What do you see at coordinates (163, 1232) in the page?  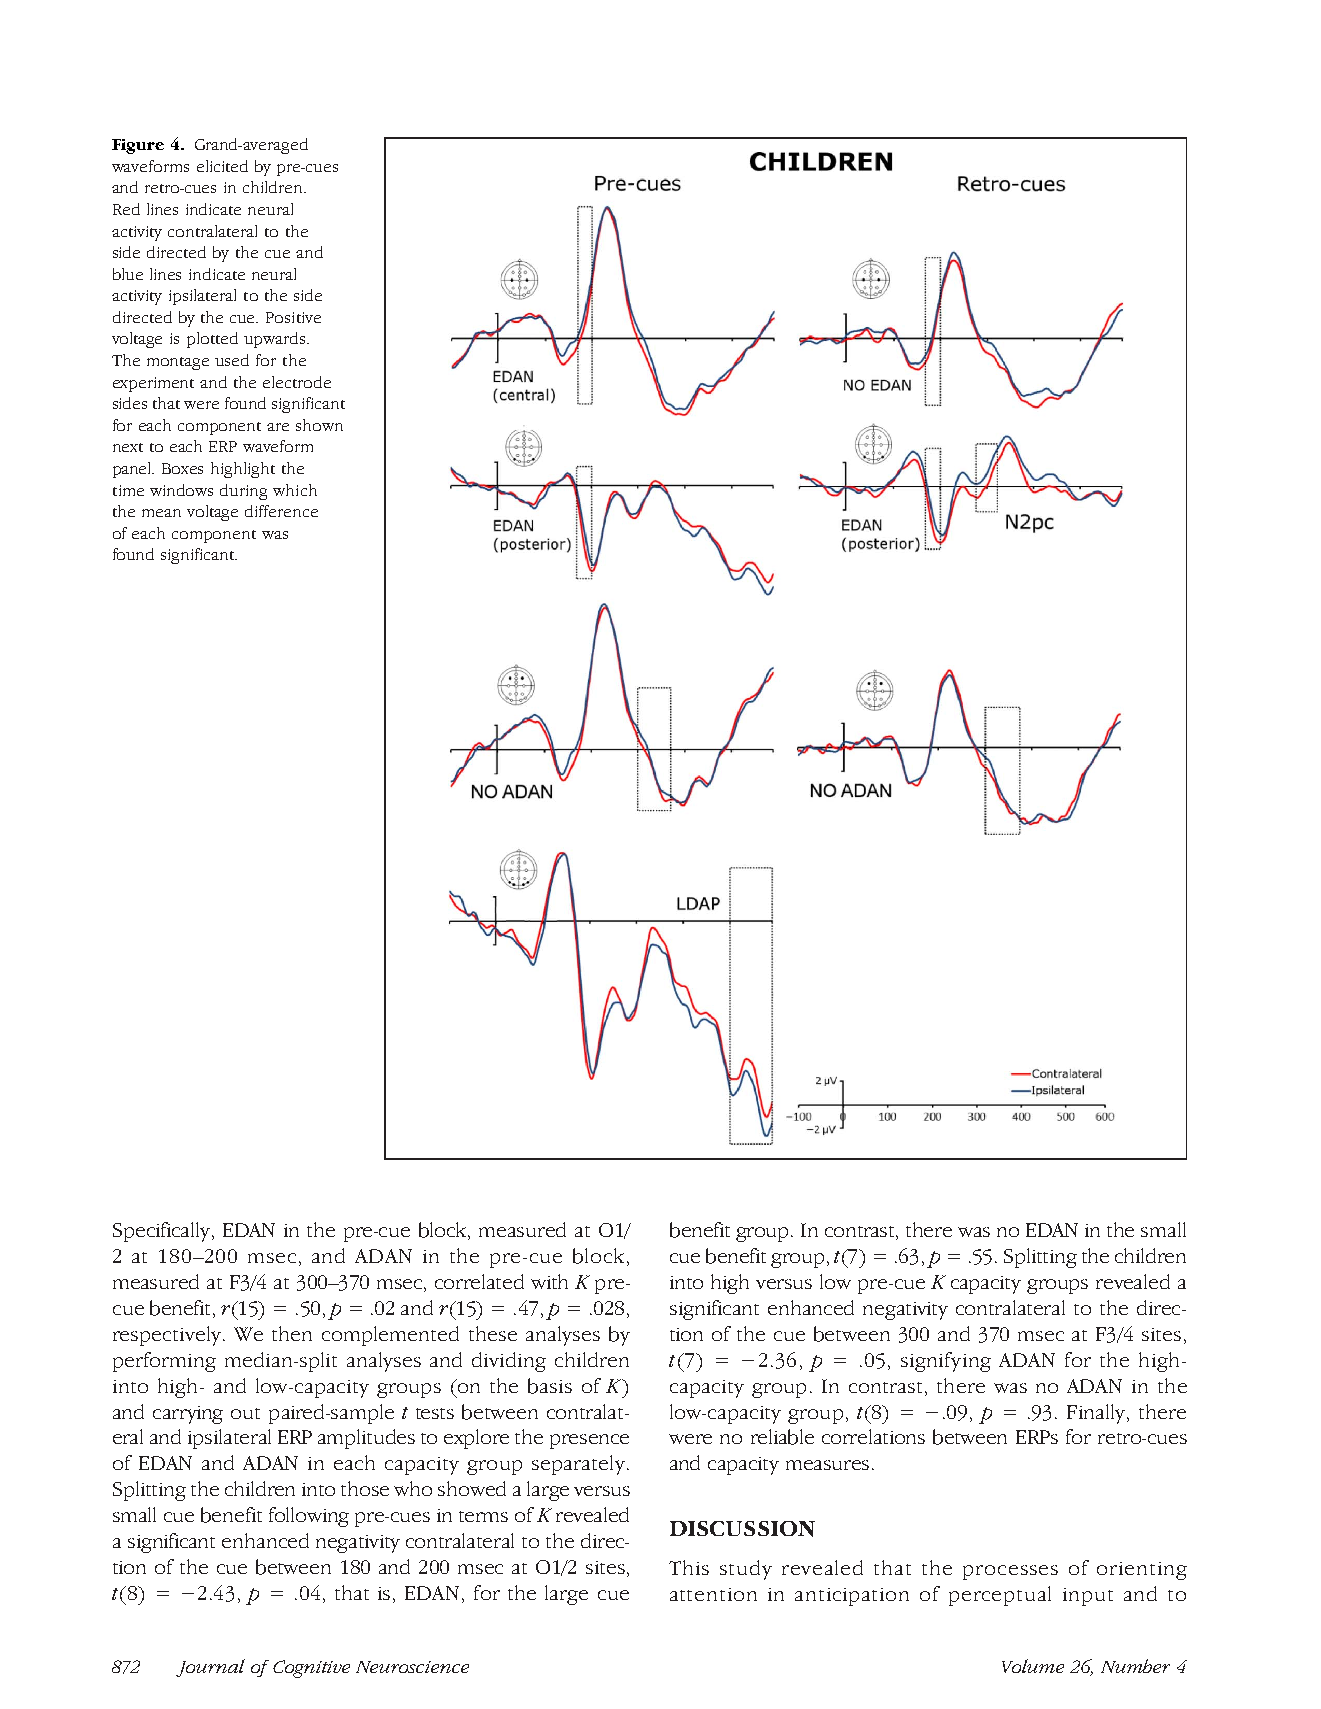 I see `Specifically` at bounding box center [163, 1232].
